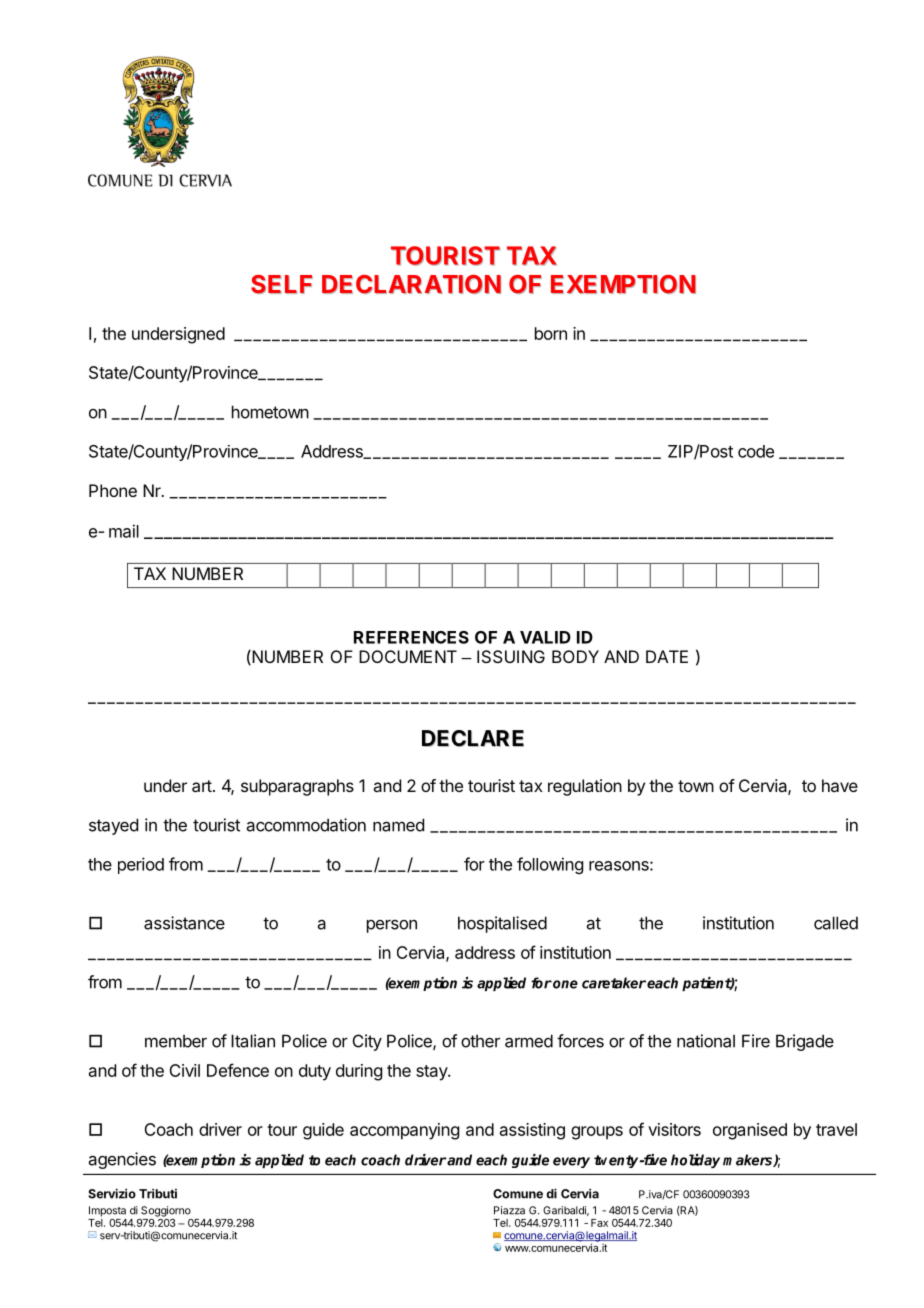 This document has width=924, height=1308. I want to click on other, so click(480, 1041).
